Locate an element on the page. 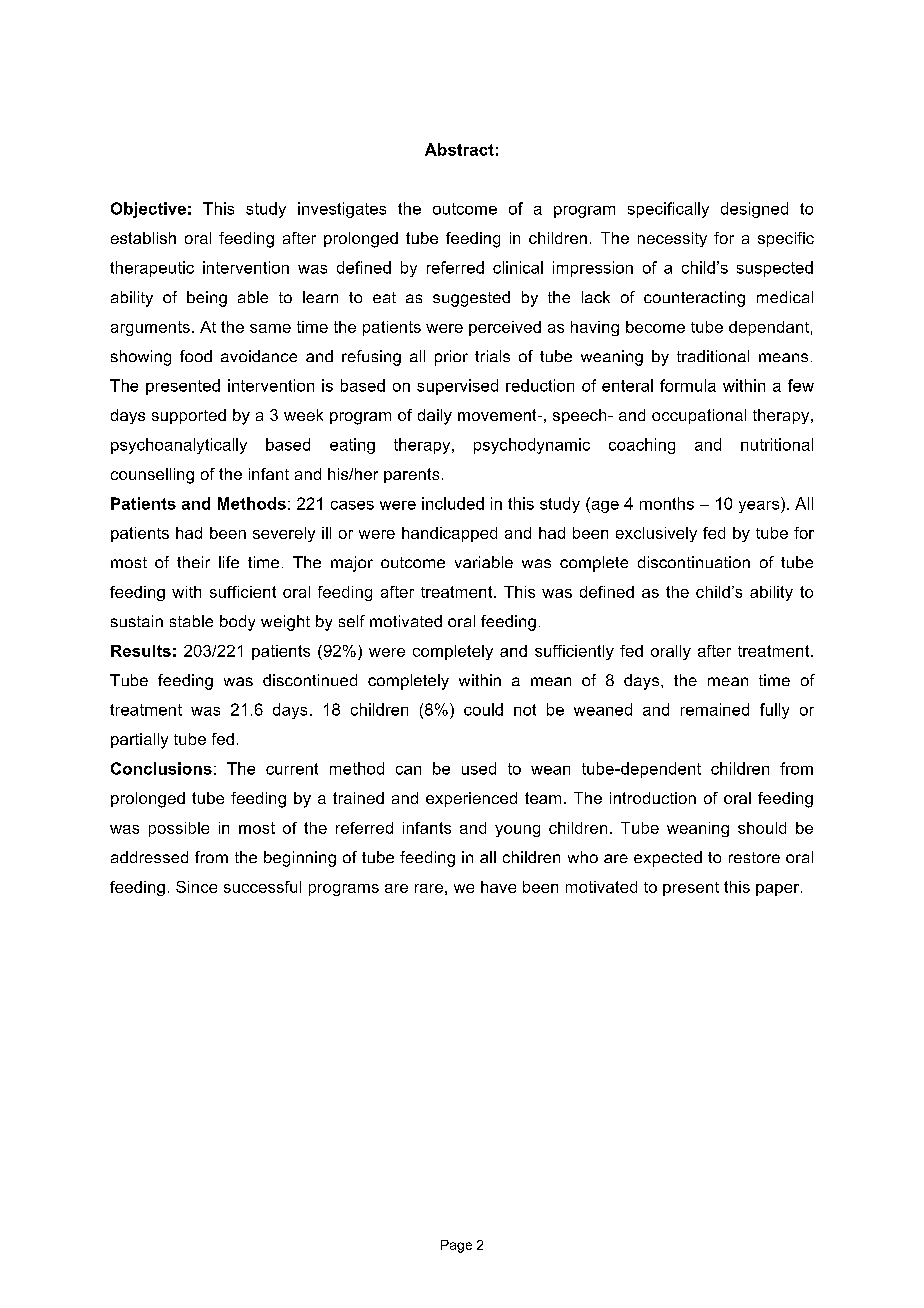  designed is located at coordinates (754, 210).
